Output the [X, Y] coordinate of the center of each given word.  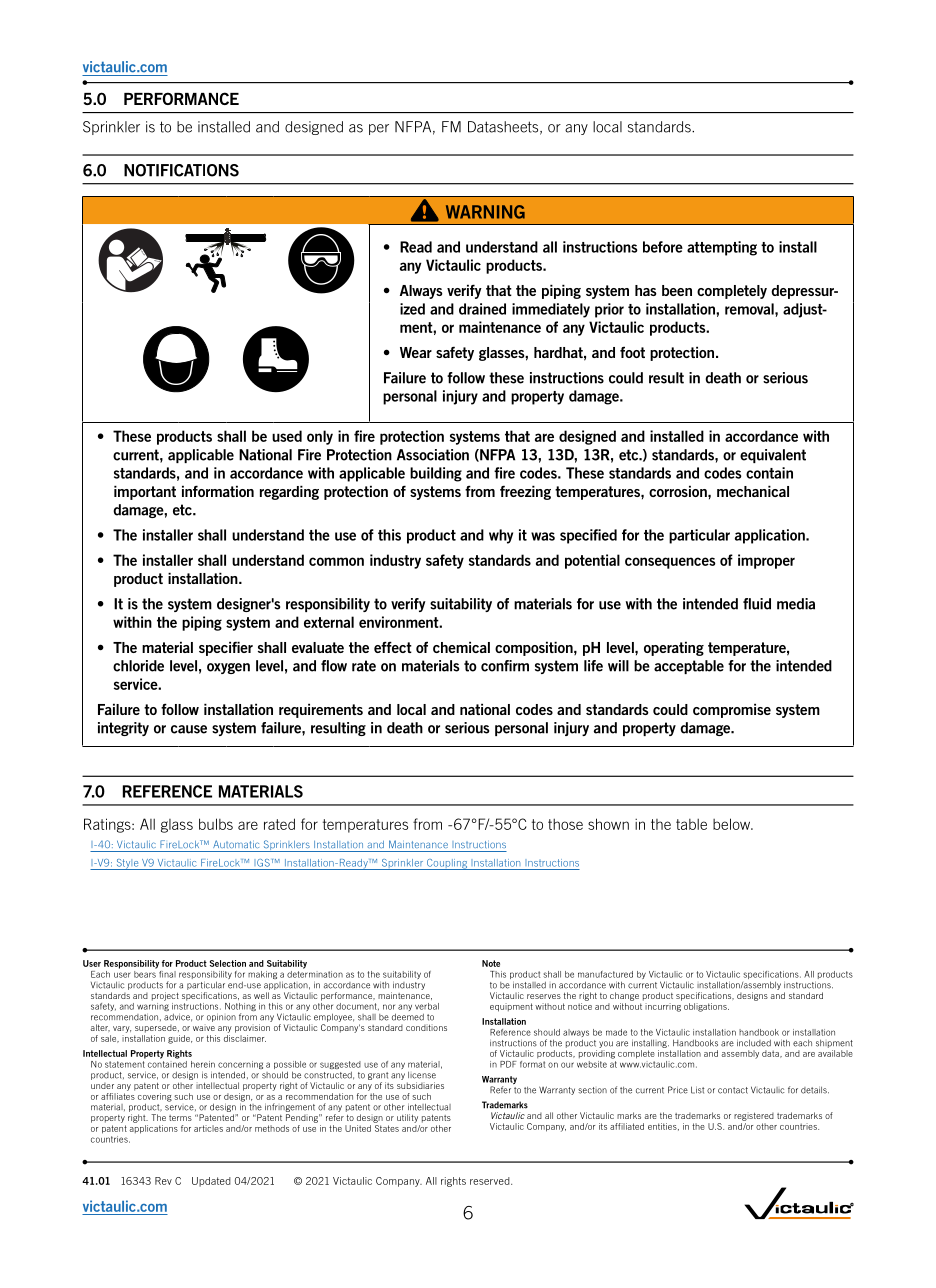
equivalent [773, 456]
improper [766, 561]
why [501, 536]
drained [482, 309]
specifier [226, 648]
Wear [416, 352]
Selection [228, 963]
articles [208, 1128]
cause [189, 729]
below [732, 824]
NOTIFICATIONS [181, 170]
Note [491, 963]
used [287, 436]
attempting [722, 248]
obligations [706, 1007]
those [565, 824]
